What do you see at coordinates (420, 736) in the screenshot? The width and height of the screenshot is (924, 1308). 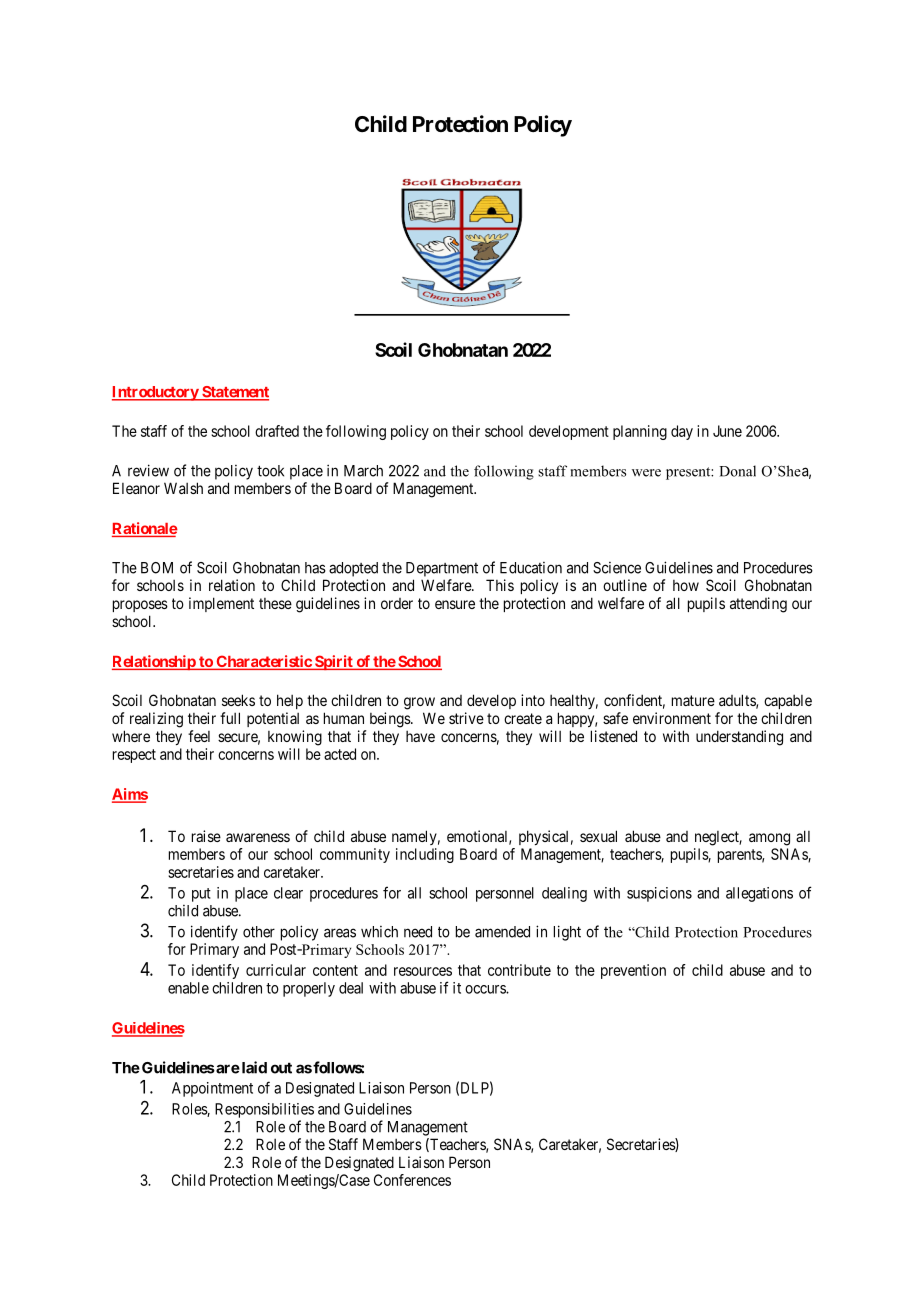 I see `have` at bounding box center [420, 736].
